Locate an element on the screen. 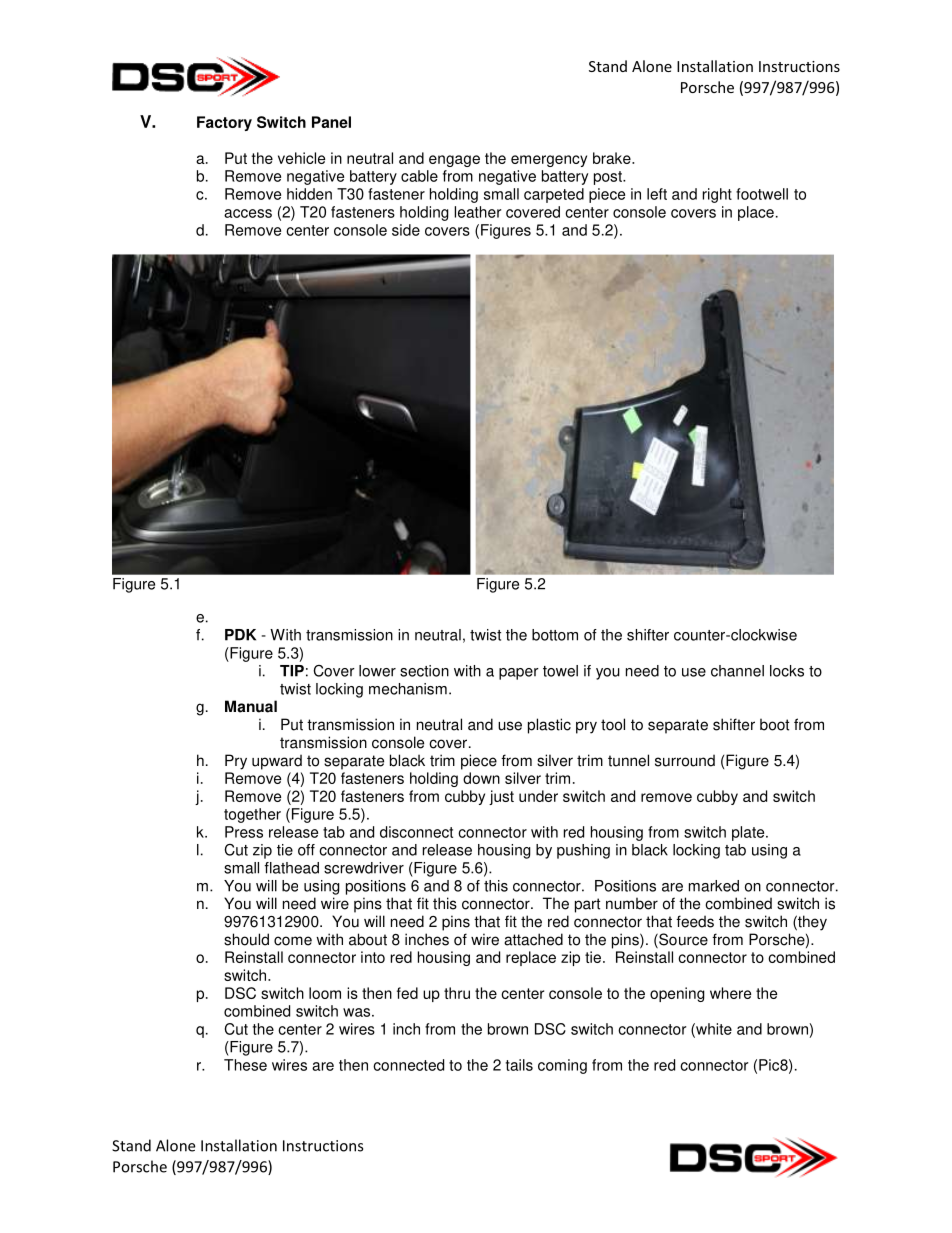  where is located at coordinates (730, 993).
